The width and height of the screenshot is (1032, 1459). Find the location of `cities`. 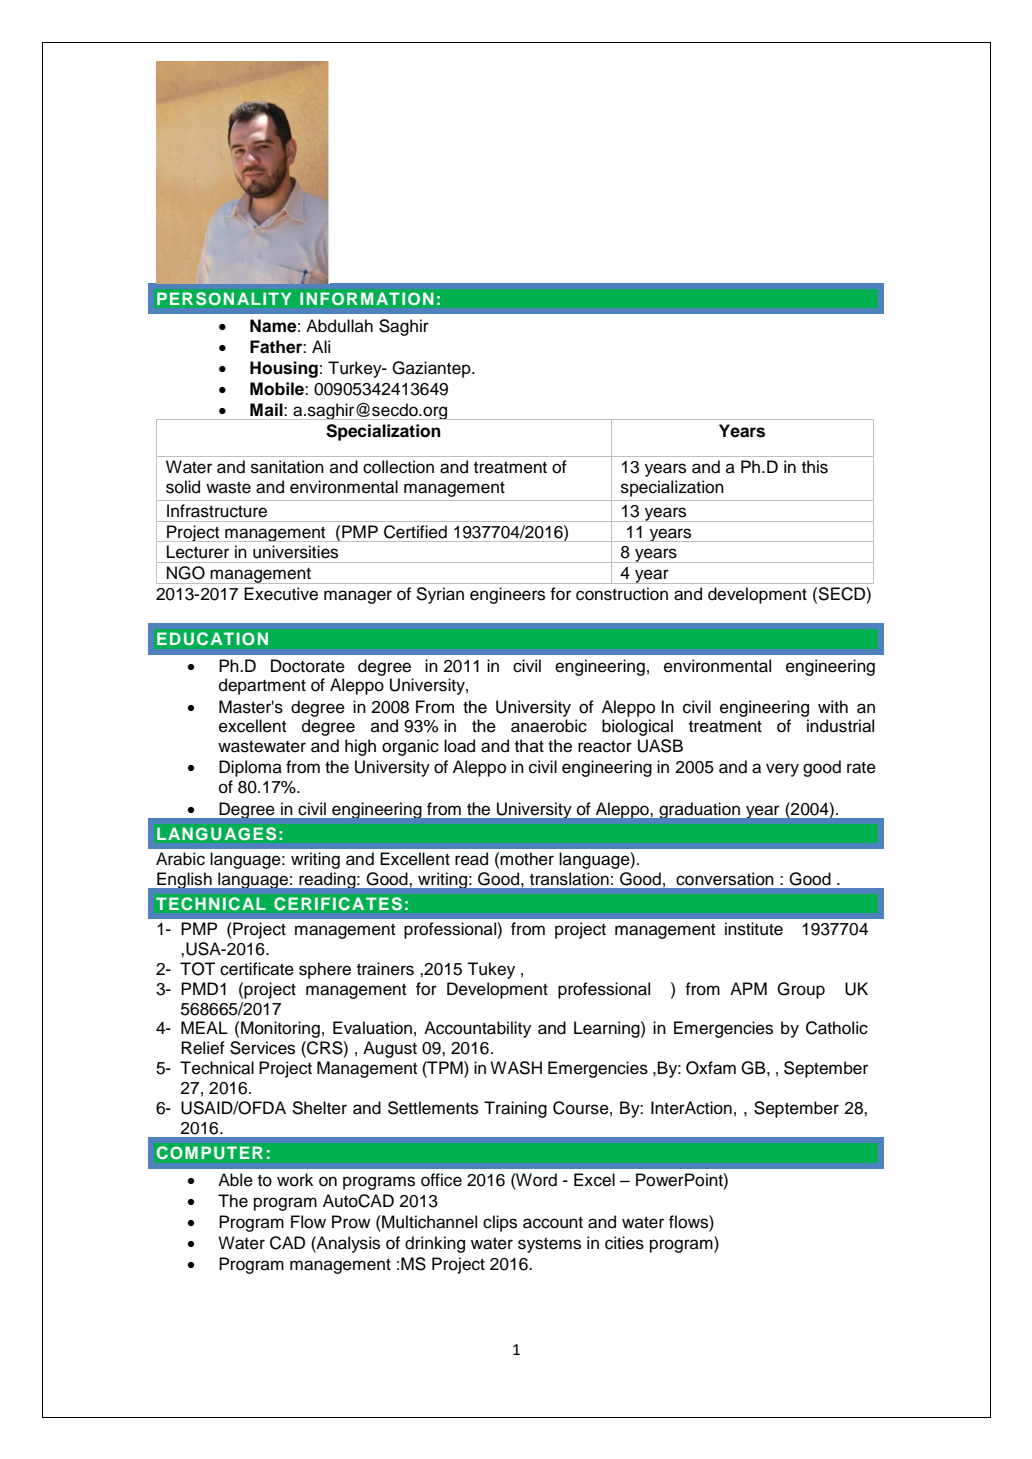

cities is located at coordinates (624, 1243).
